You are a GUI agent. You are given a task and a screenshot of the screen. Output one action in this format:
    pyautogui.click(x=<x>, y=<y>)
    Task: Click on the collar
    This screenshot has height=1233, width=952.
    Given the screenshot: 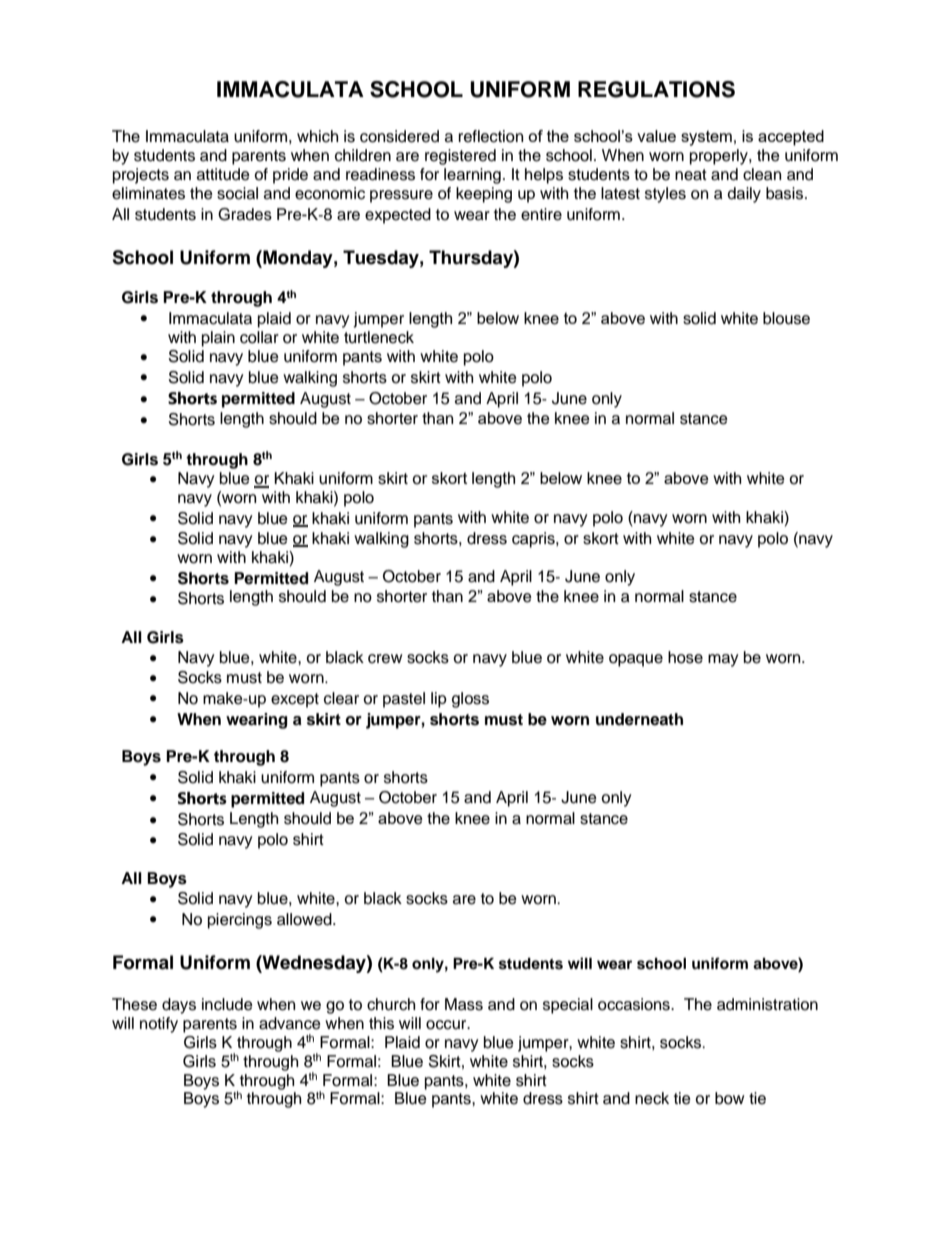 What is the action you would take?
    pyautogui.click(x=259, y=337)
